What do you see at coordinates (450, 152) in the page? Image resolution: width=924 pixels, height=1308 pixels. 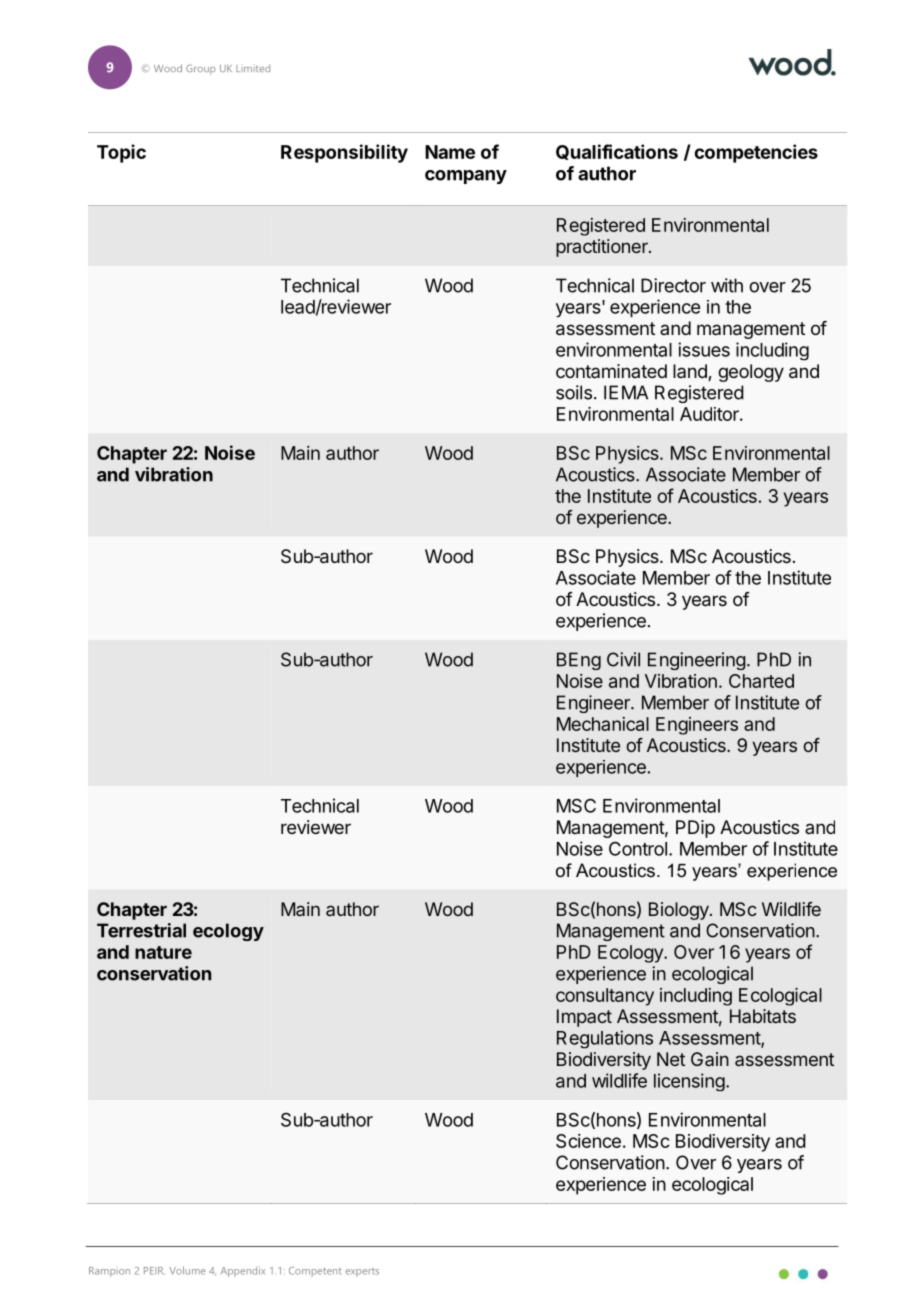 I see `Name` at bounding box center [450, 152].
